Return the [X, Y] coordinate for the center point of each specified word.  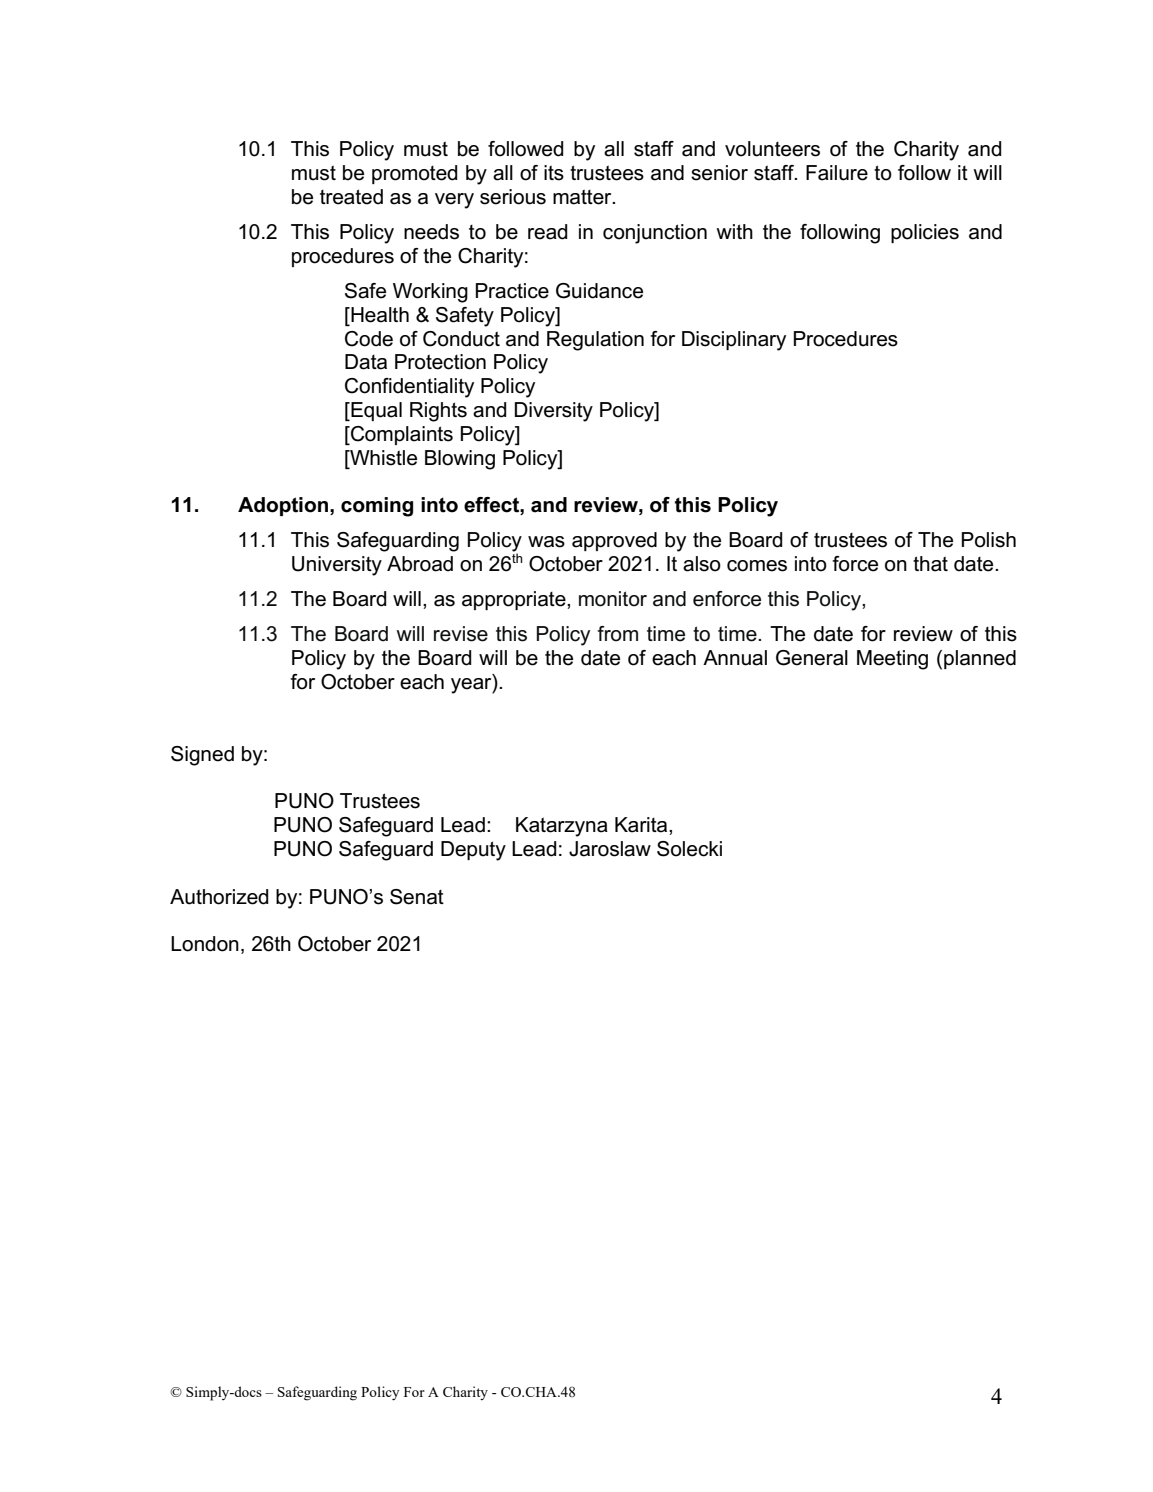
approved [614, 541]
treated [351, 197]
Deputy [473, 851]
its [554, 173]
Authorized [219, 897]
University [337, 566]
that [930, 564]
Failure [837, 173]
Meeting [892, 660]
